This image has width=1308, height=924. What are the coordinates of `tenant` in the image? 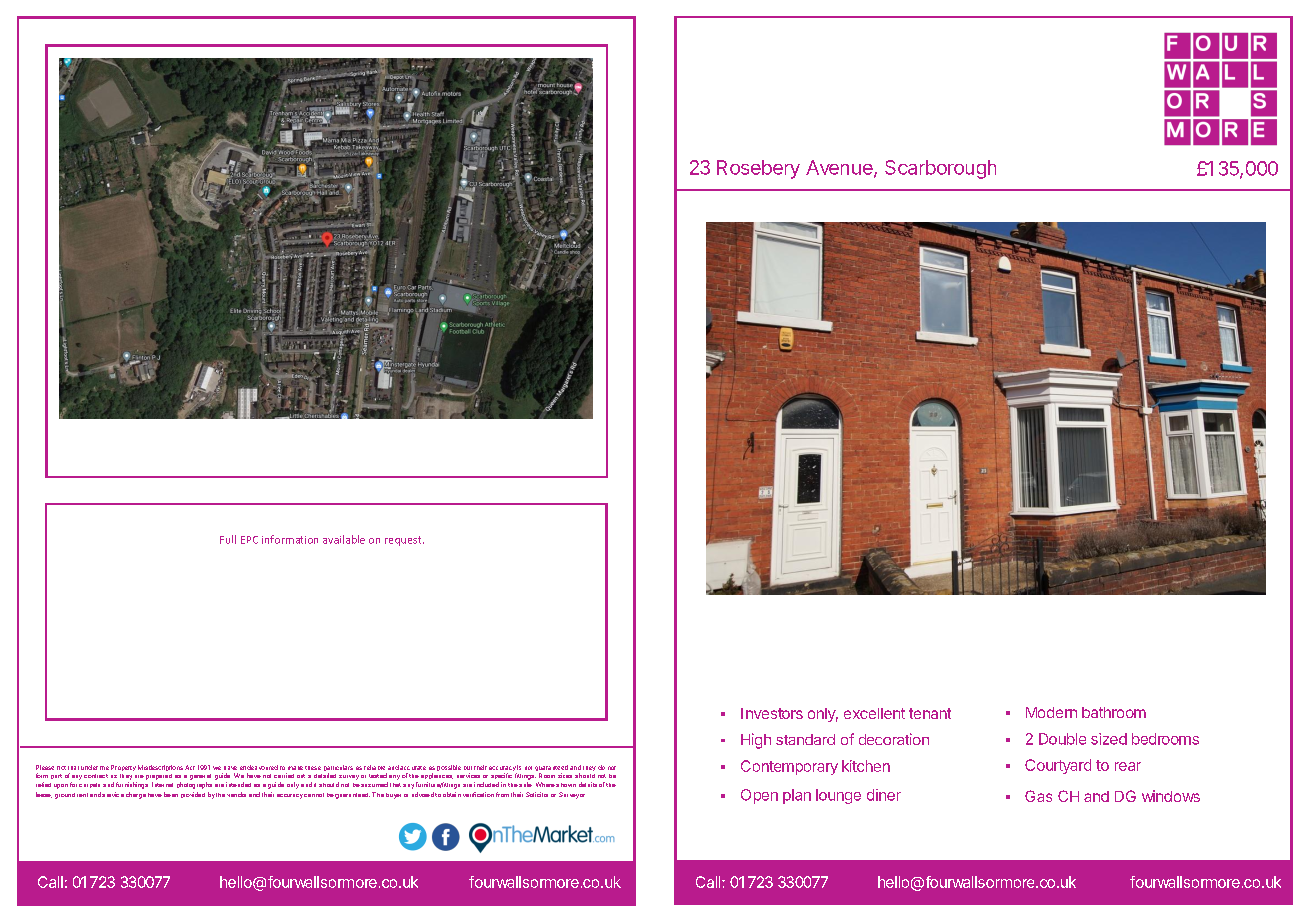 It's located at (930, 713).
